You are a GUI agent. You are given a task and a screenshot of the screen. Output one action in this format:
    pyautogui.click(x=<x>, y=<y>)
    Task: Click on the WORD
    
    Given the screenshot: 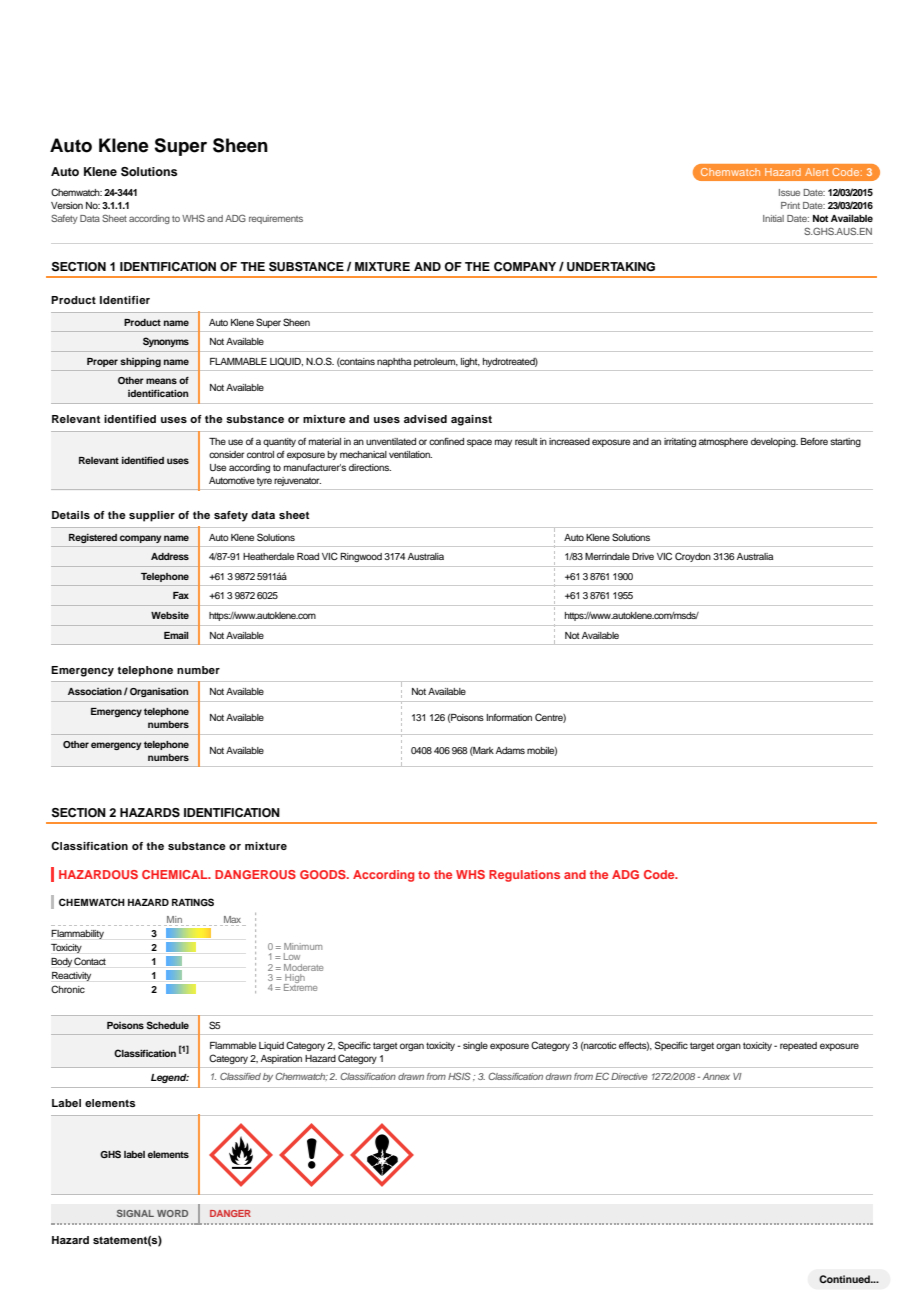 What is the action you would take?
    pyautogui.click(x=172, y=1213)
